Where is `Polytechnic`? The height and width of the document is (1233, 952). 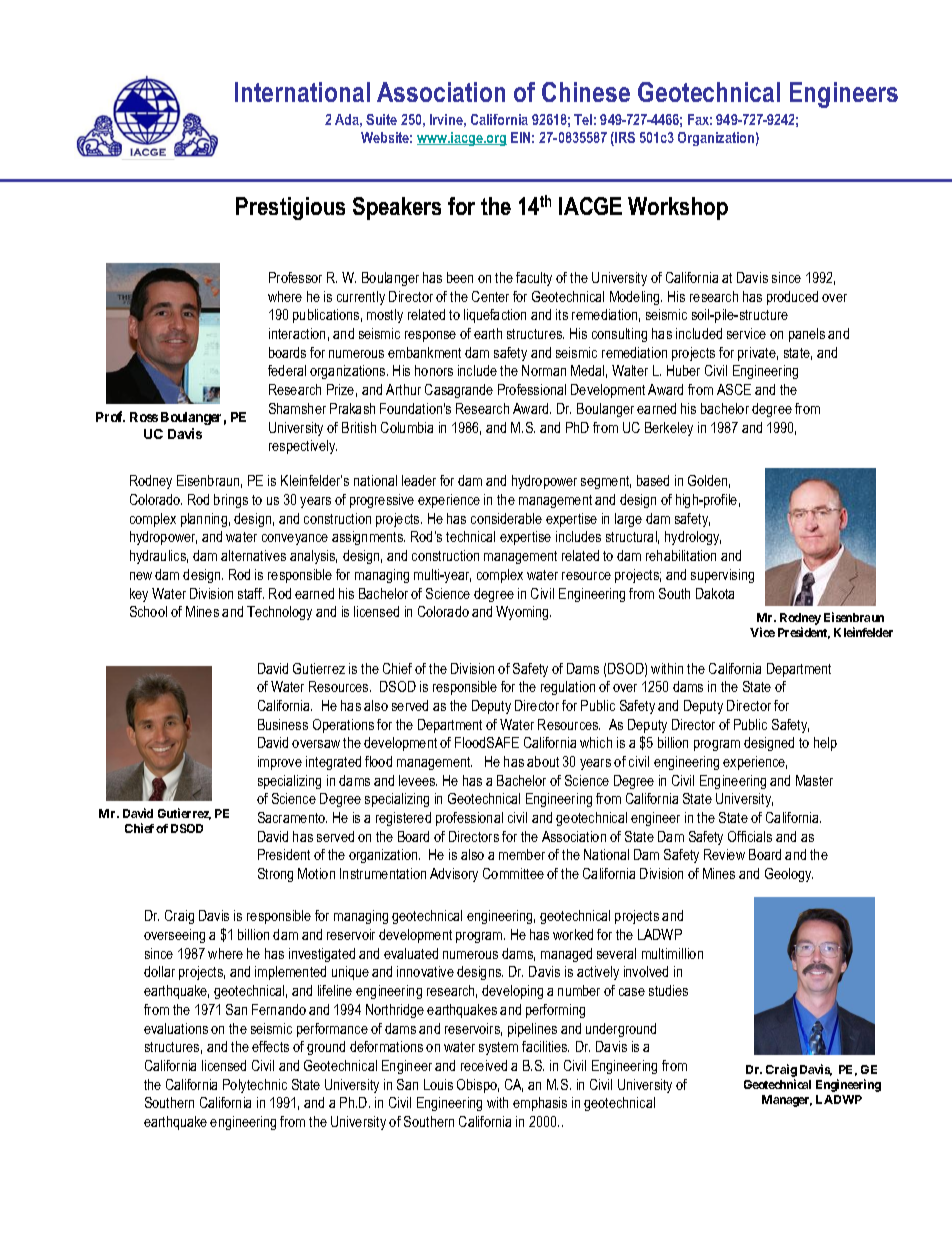
Polytechnic is located at coordinates (255, 1086).
